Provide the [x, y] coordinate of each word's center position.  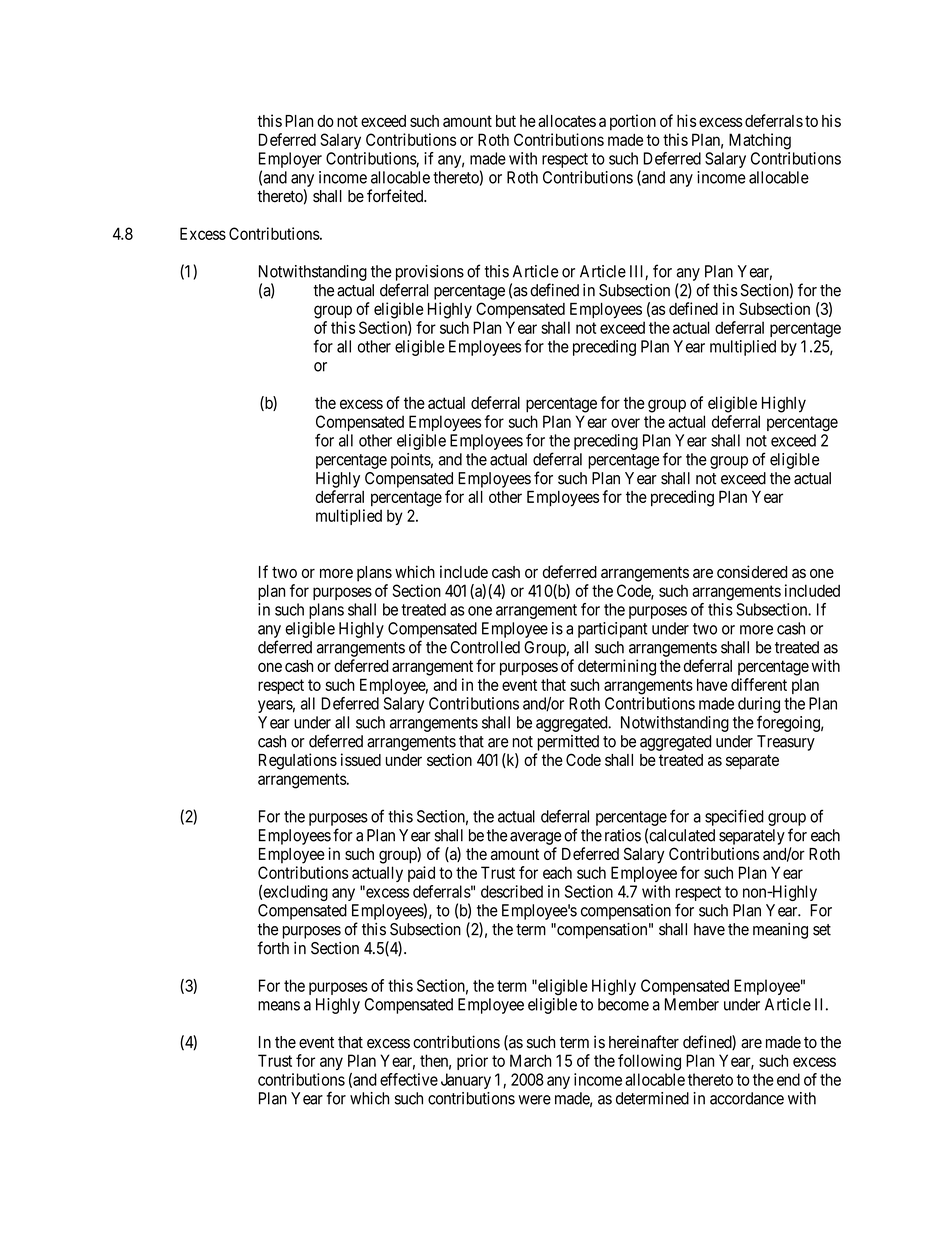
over [625, 423]
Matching [760, 141]
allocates [567, 121]
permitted [568, 743]
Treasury [786, 743]
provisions [430, 273]
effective [409, 1079]
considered [752, 571]
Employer [290, 160]
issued [361, 759]
